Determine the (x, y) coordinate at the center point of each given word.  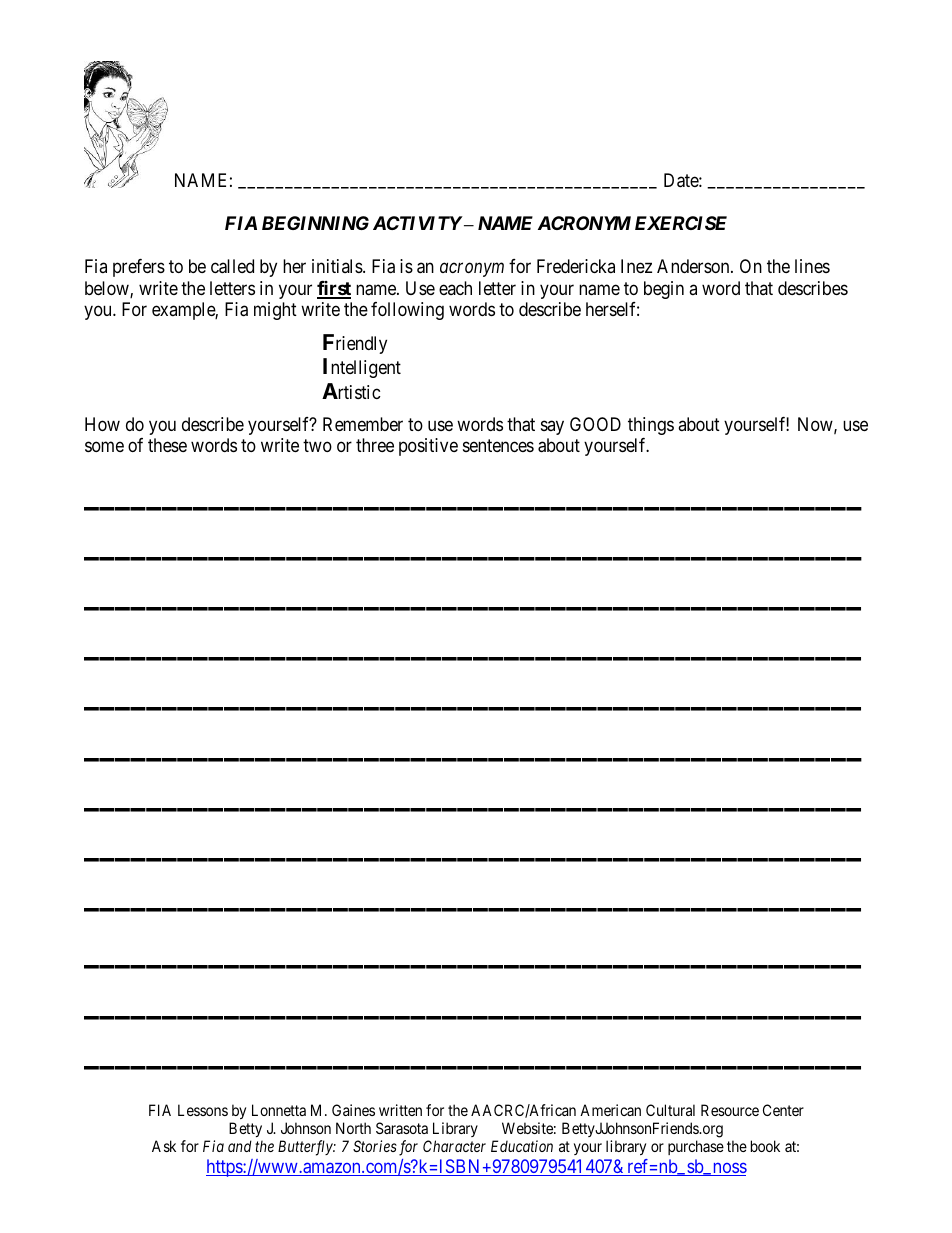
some (104, 447)
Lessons (203, 1110)
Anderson (694, 266)
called (232, 266)
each (455, 288)
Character (454, 1146)
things (651, 426)
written (400, 1110)
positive (428, 447)
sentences (498, 446)
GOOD (595, 424)
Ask (164, 1146)
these (167, 445)
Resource (730, 1110)
